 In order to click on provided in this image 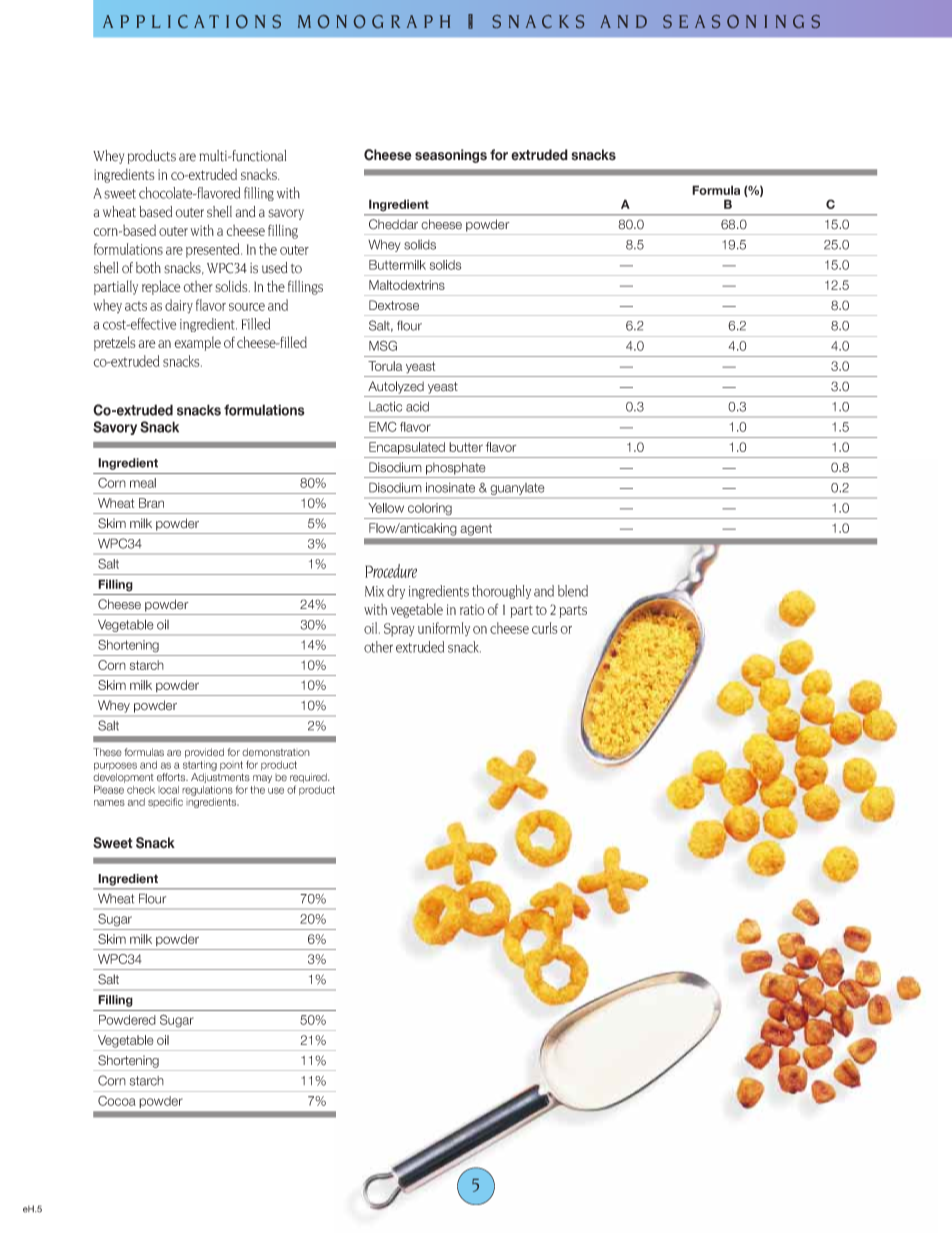, I will do `click(204, 753)`.
